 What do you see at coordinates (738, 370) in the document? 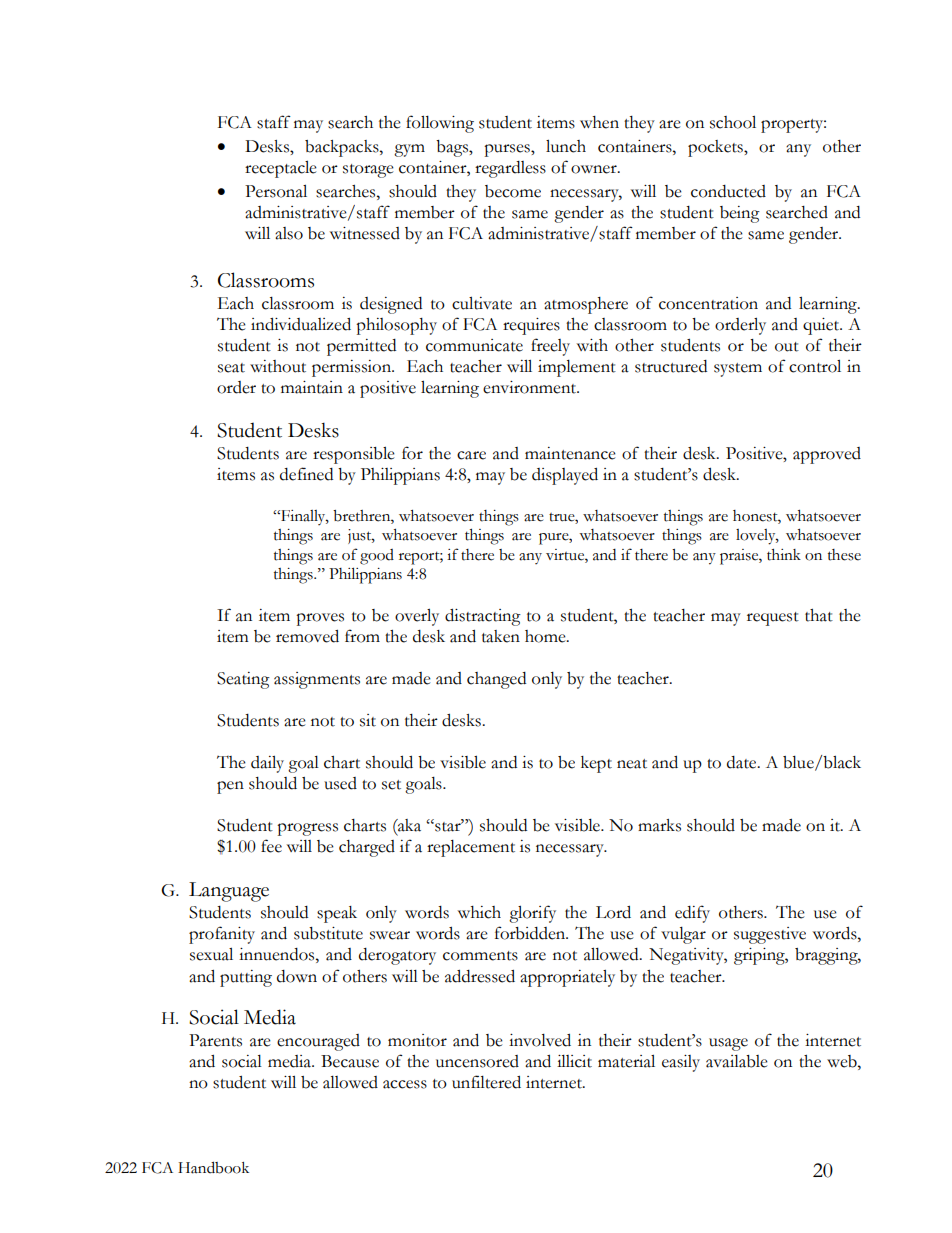
I see `system` at bounding box center [738, 370].
